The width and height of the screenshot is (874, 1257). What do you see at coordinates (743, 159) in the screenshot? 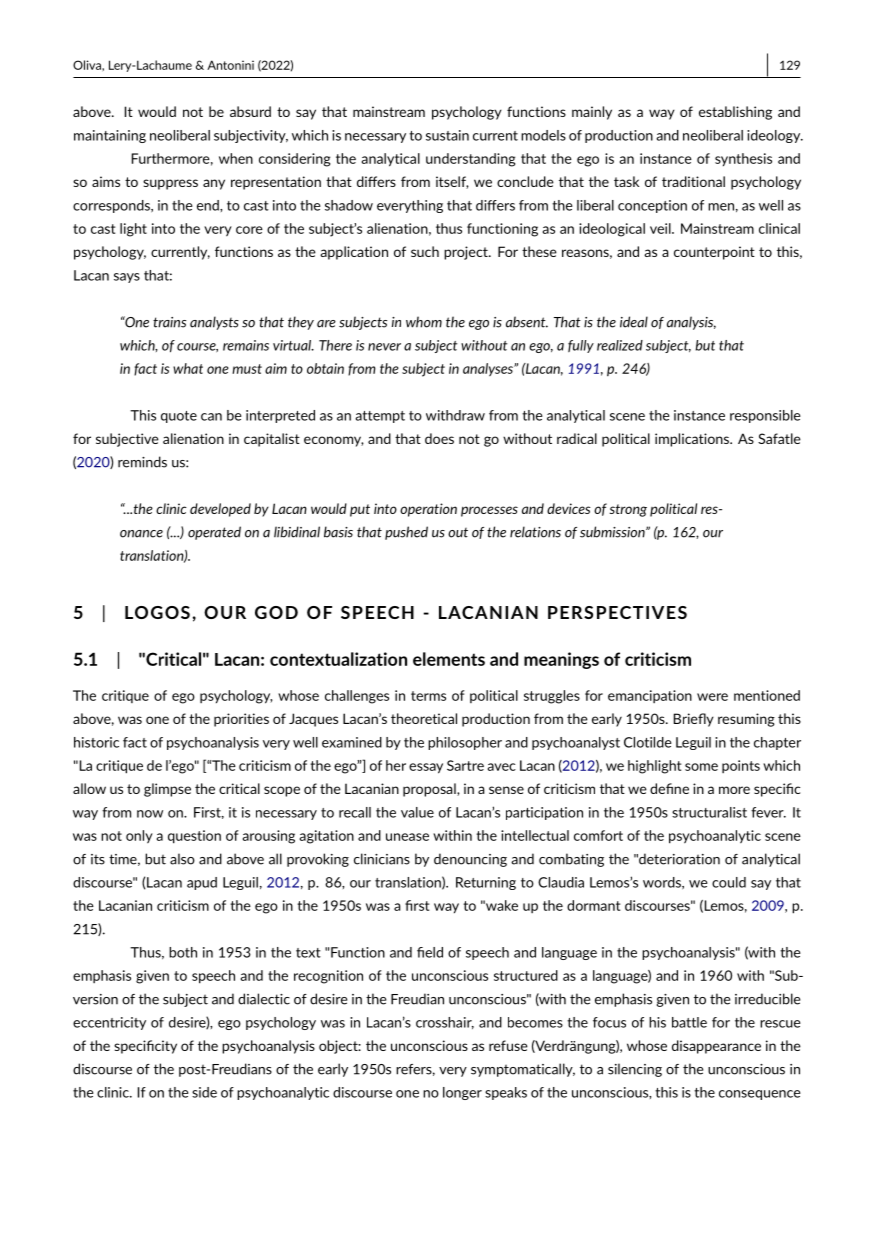
I see `synthesis` at bounding box center [743, 159].
